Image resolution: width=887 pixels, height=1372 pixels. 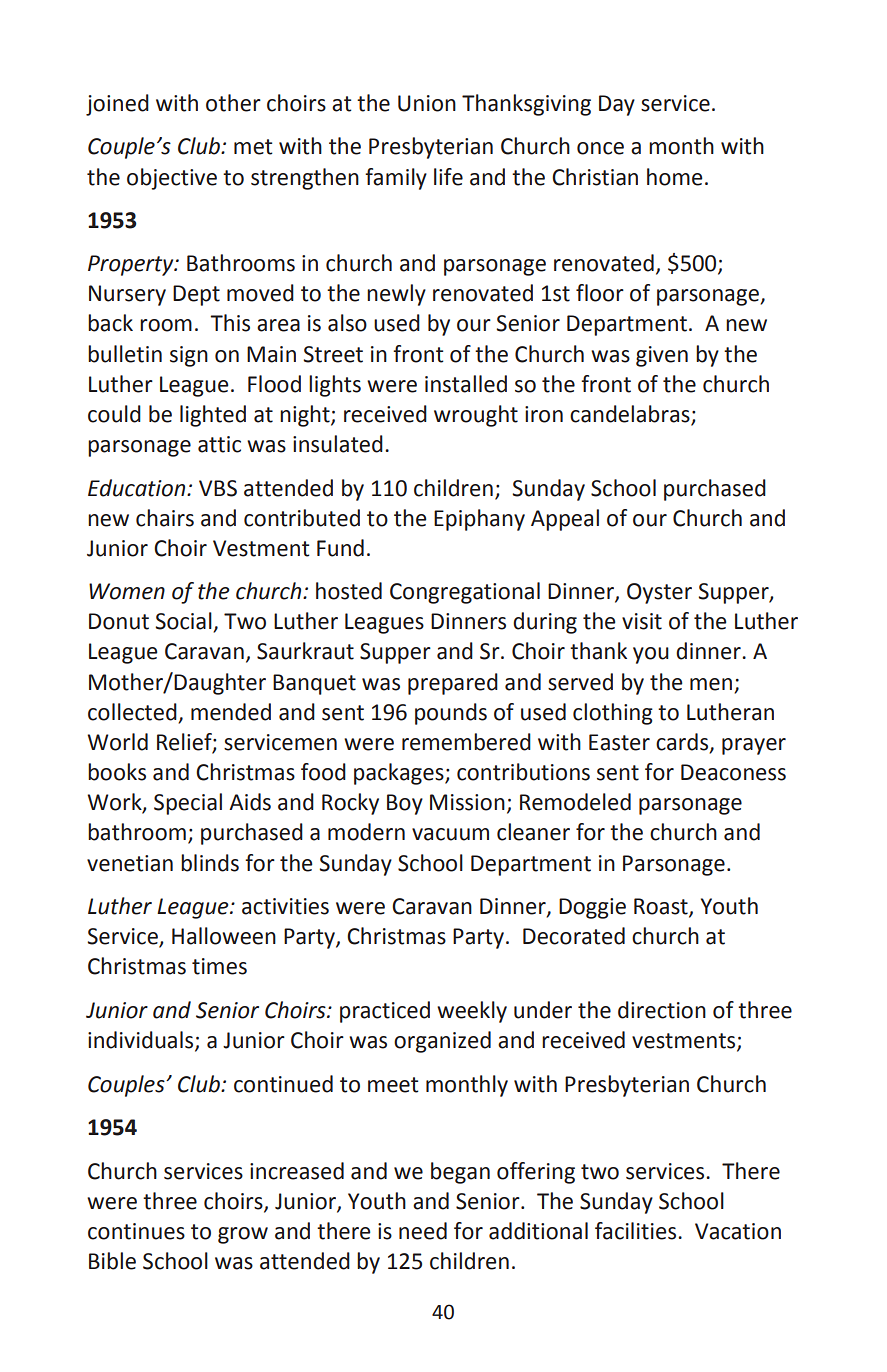 What do you see at coordinates (662, 1010) in the document?
I see `direction` at bounding box center [662, 1010].
